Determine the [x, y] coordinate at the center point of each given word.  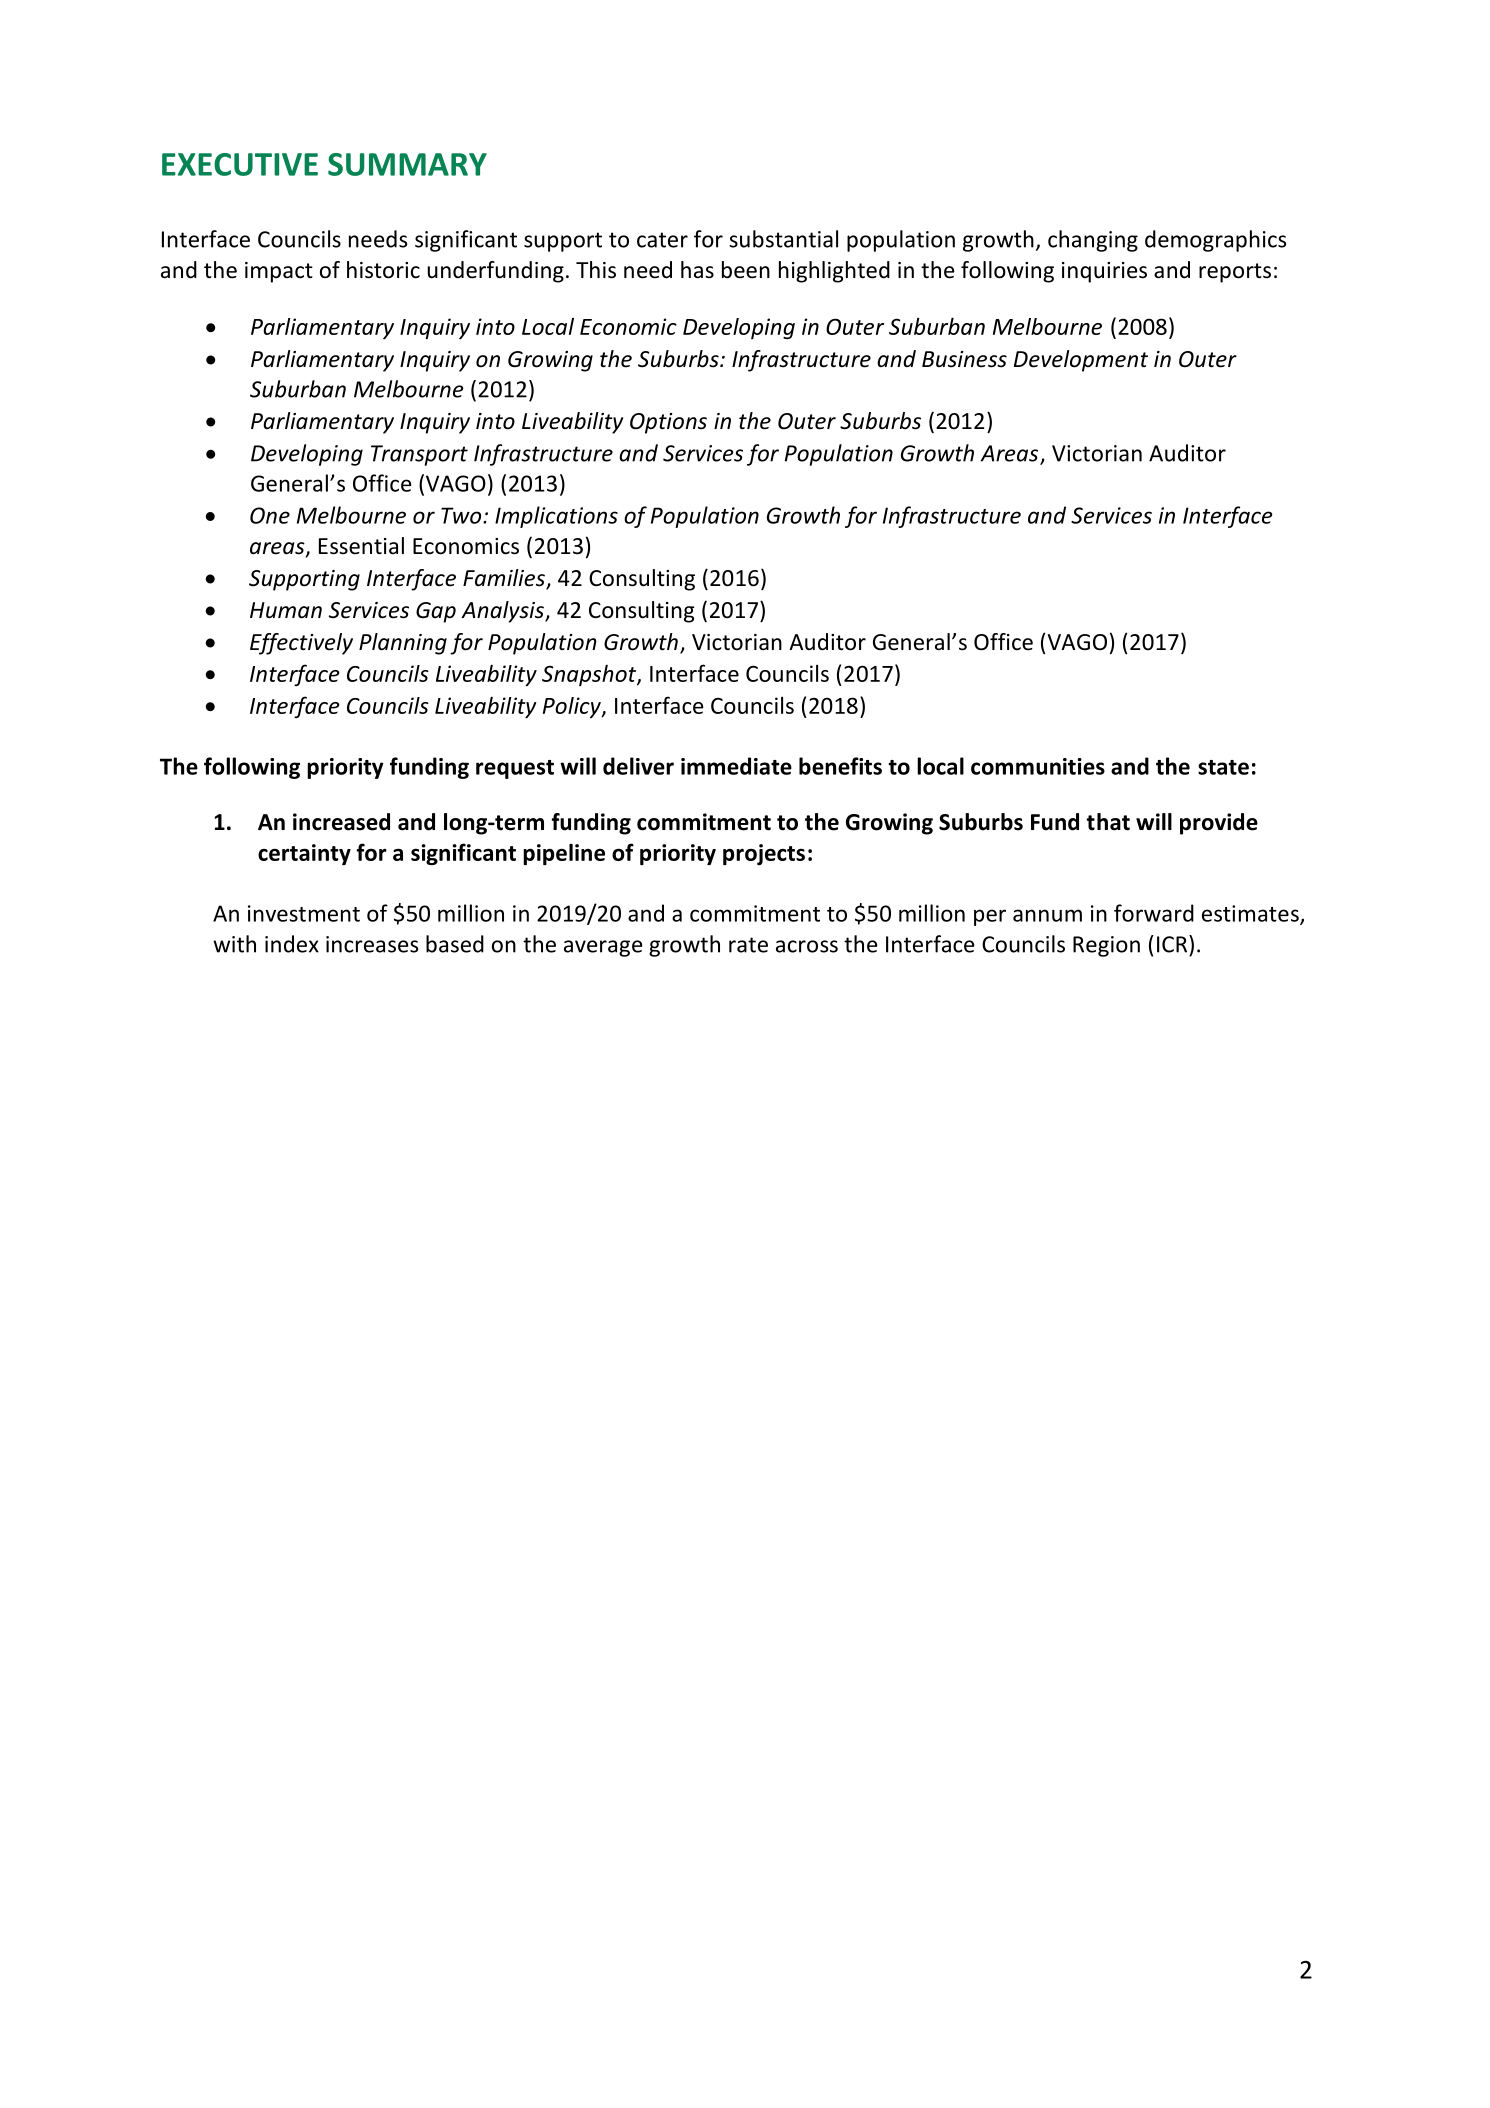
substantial [783, 239]
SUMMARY [407, 164]
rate [748, 945]
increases [372, 944]
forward [1154, 913]
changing [1093, 241]
